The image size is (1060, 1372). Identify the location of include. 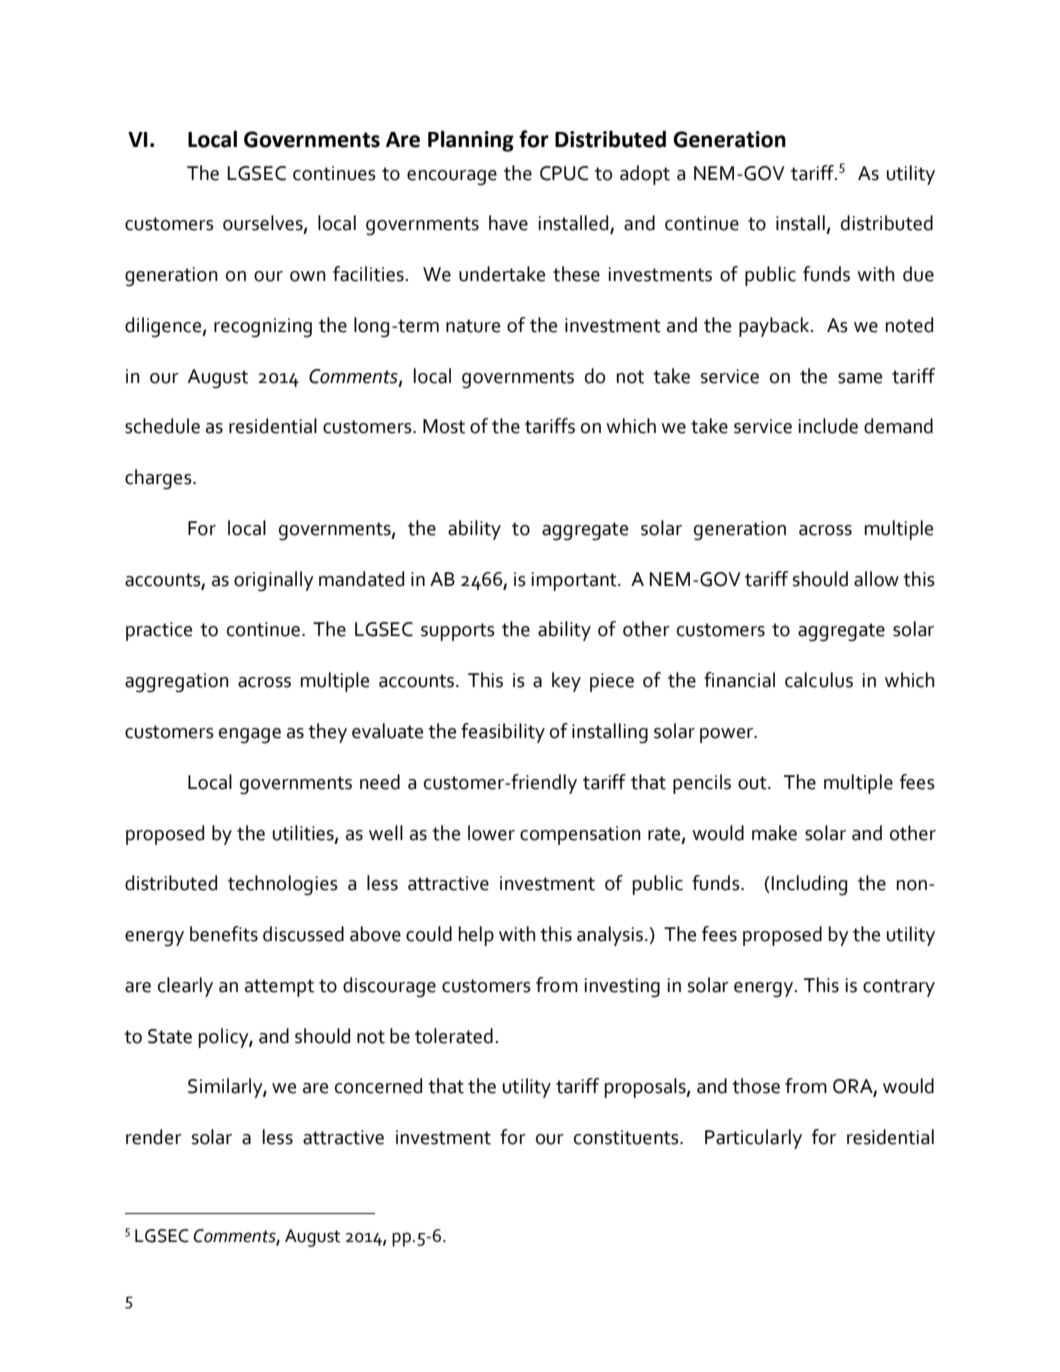
(828, 426).
